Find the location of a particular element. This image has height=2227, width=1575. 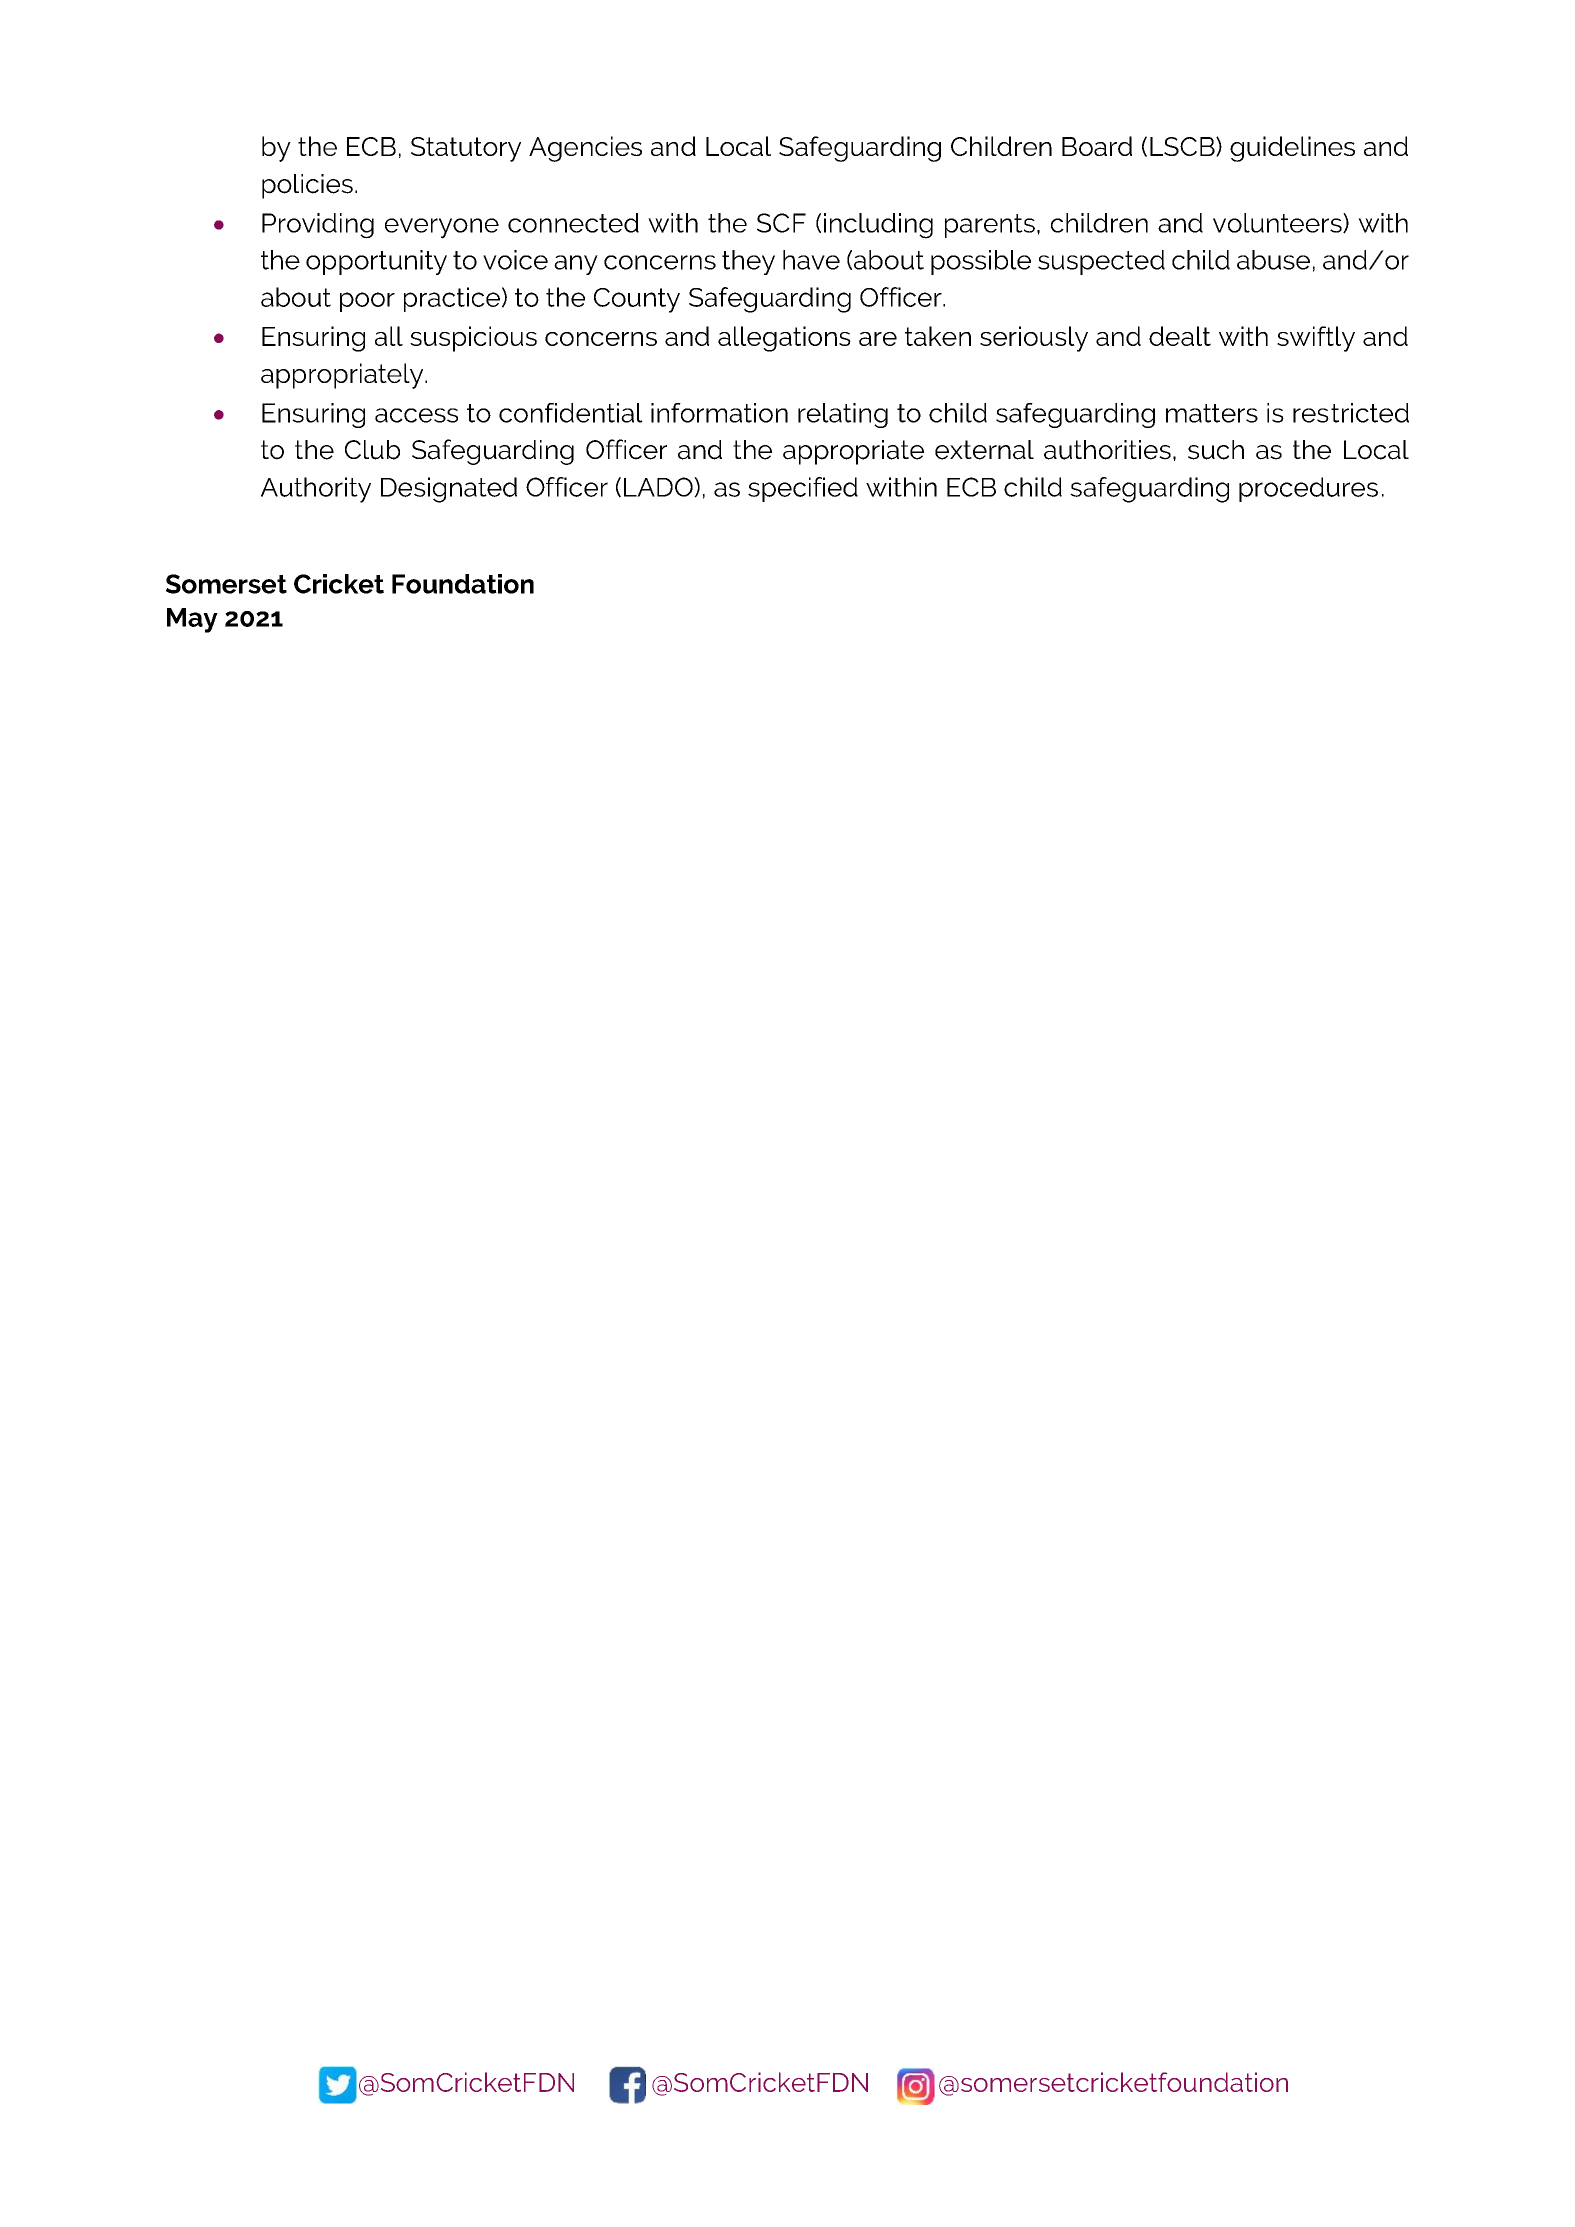

information is located at coordinates (719, 413).
